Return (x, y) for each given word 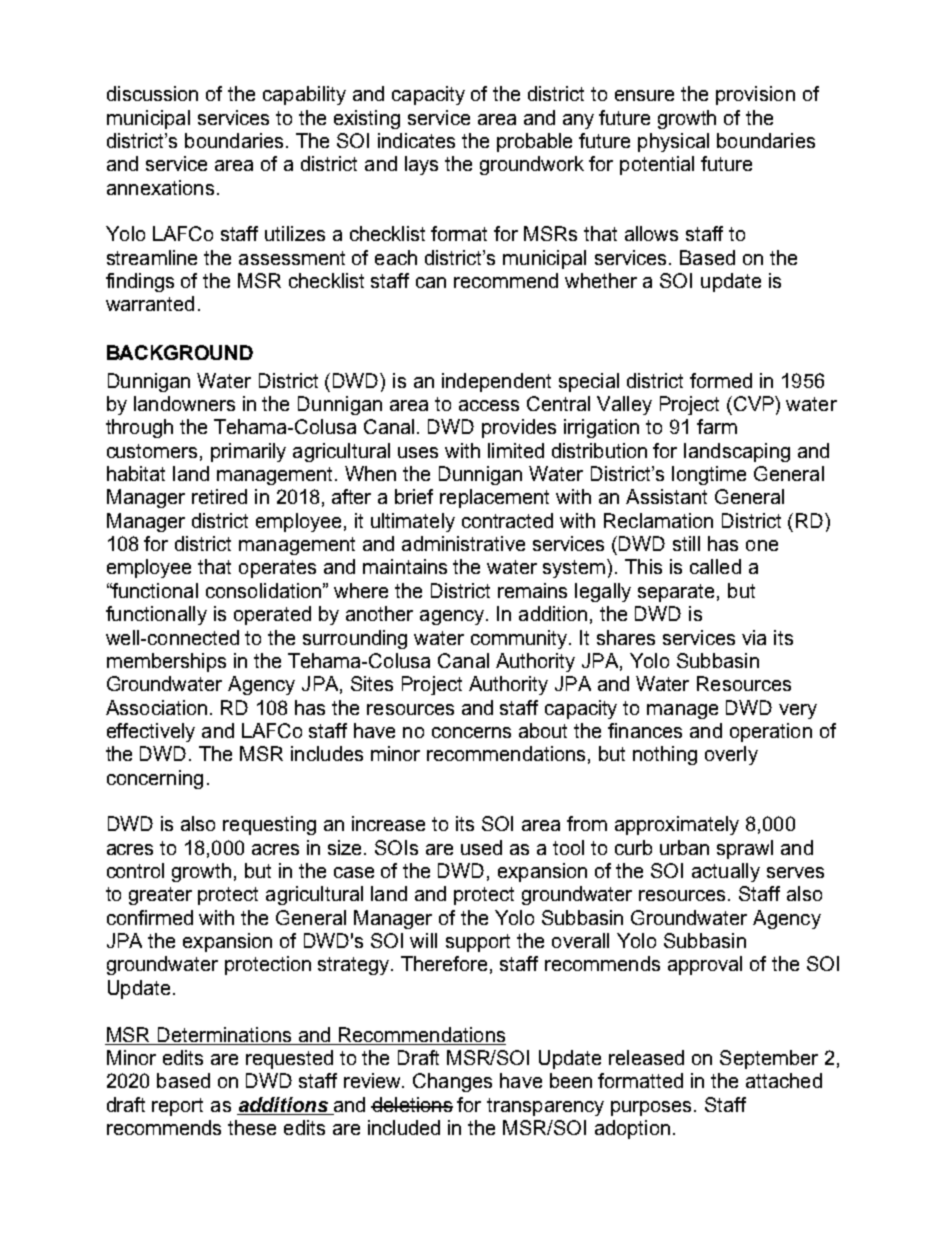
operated (272, 615)
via (754, 637)
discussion (152, 93)
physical (673, 142)
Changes (452, 1082)
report (177, 1107)
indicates (416, 140)
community (520, 639)
